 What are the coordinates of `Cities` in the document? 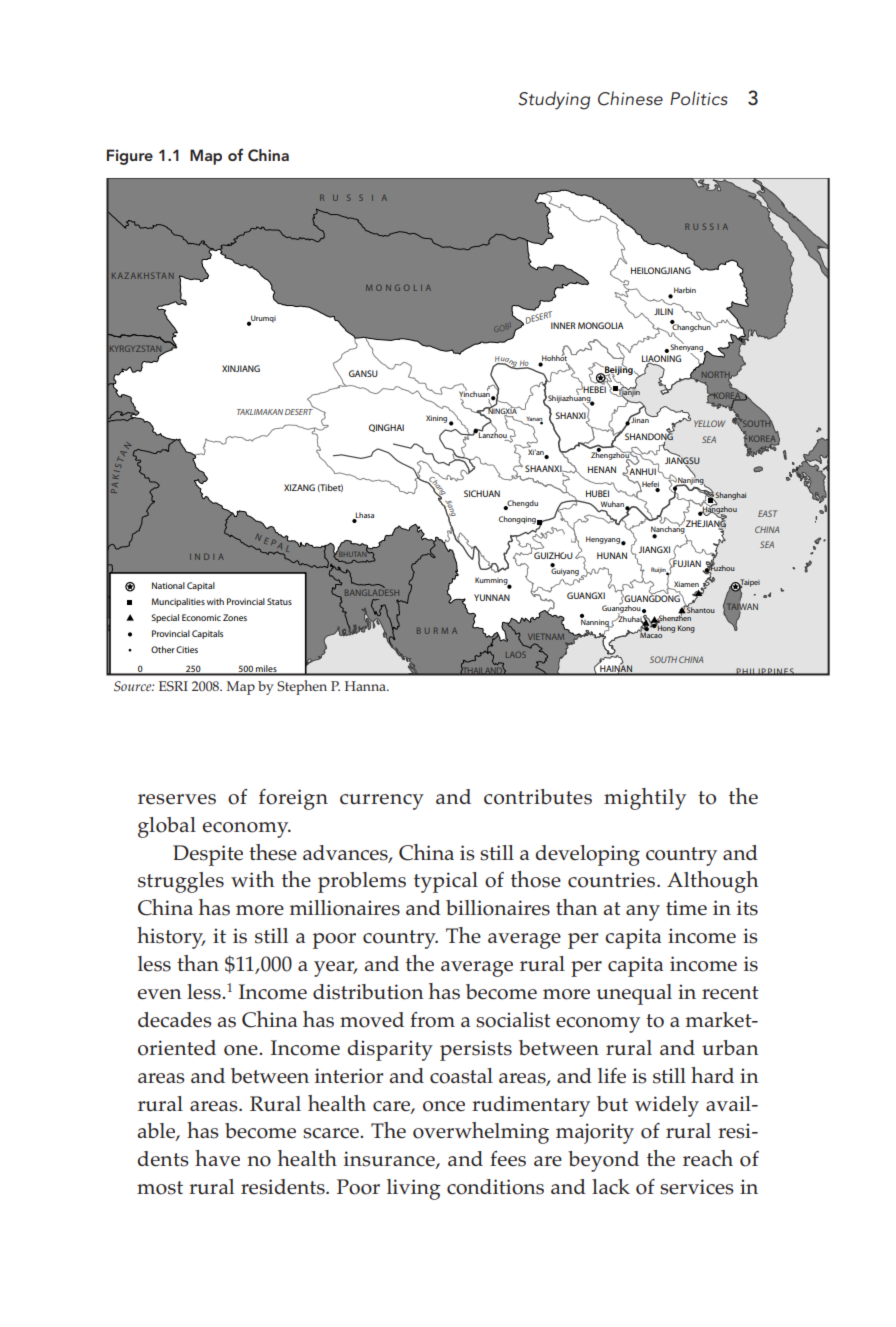 It's located at (187, 649).
